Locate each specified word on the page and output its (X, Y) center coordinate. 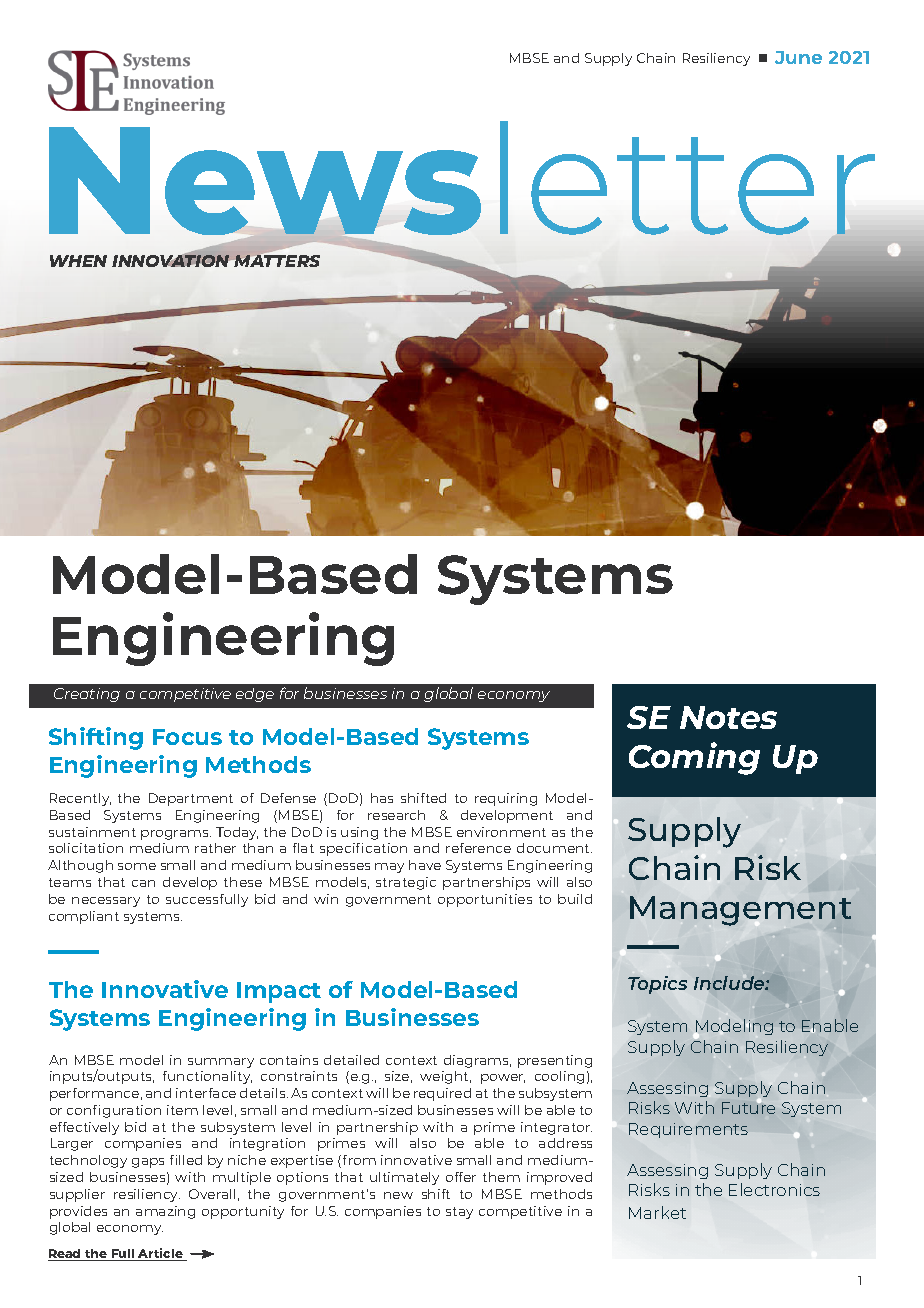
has (382, 798)
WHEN (78, 261)
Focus (187, 737)
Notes (728, 717)
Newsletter (463, 179)
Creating (87, 695)
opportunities (485, 900)
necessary (106, 902)
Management (740, 911)
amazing (165, 1212)
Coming (694, 758)
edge (255, 695)
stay (459, 1213)
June (798, 57)
